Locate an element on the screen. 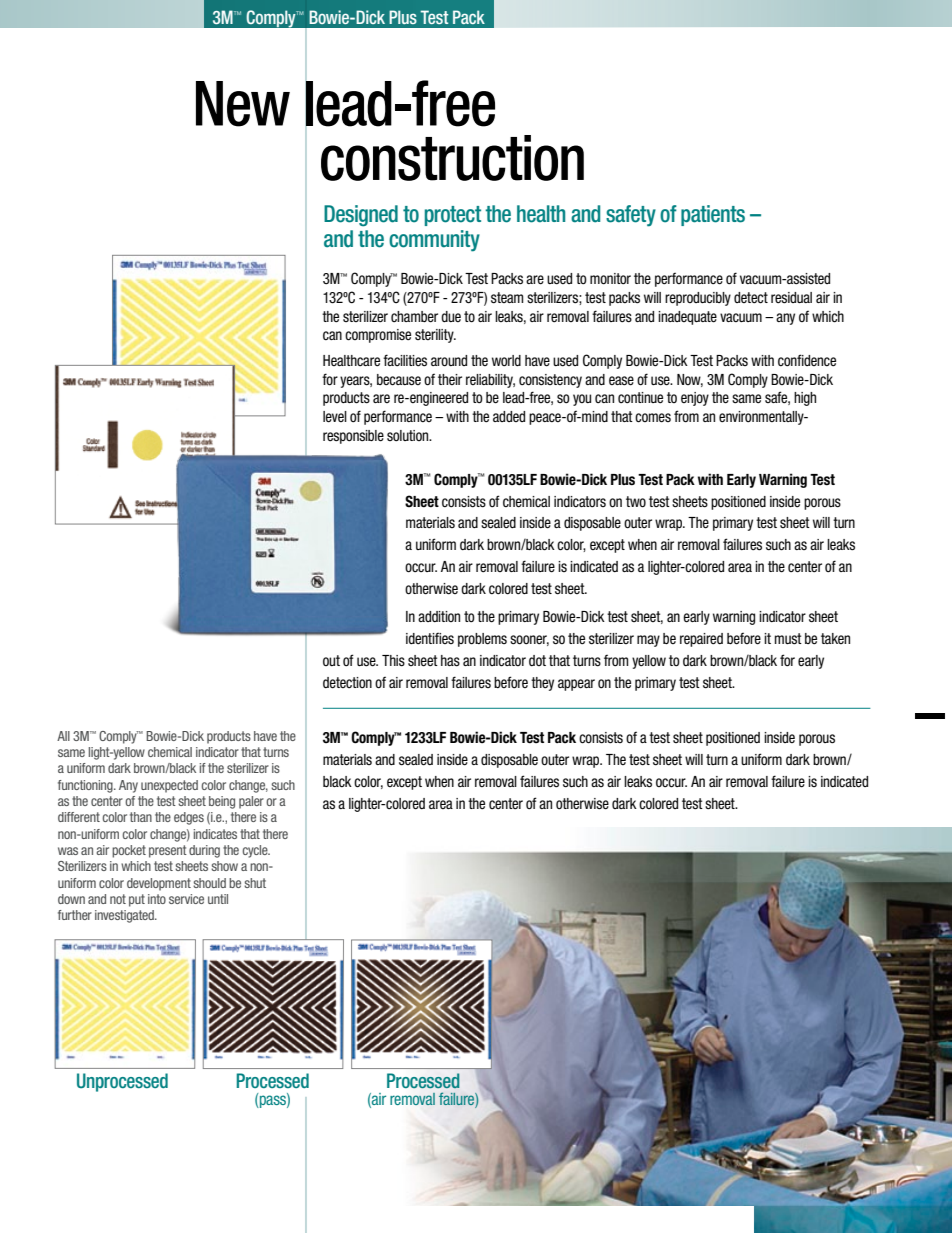 Image resolution: width=952 pixels, height=1233 pixels. shut is located at coordinates (255, 883).
